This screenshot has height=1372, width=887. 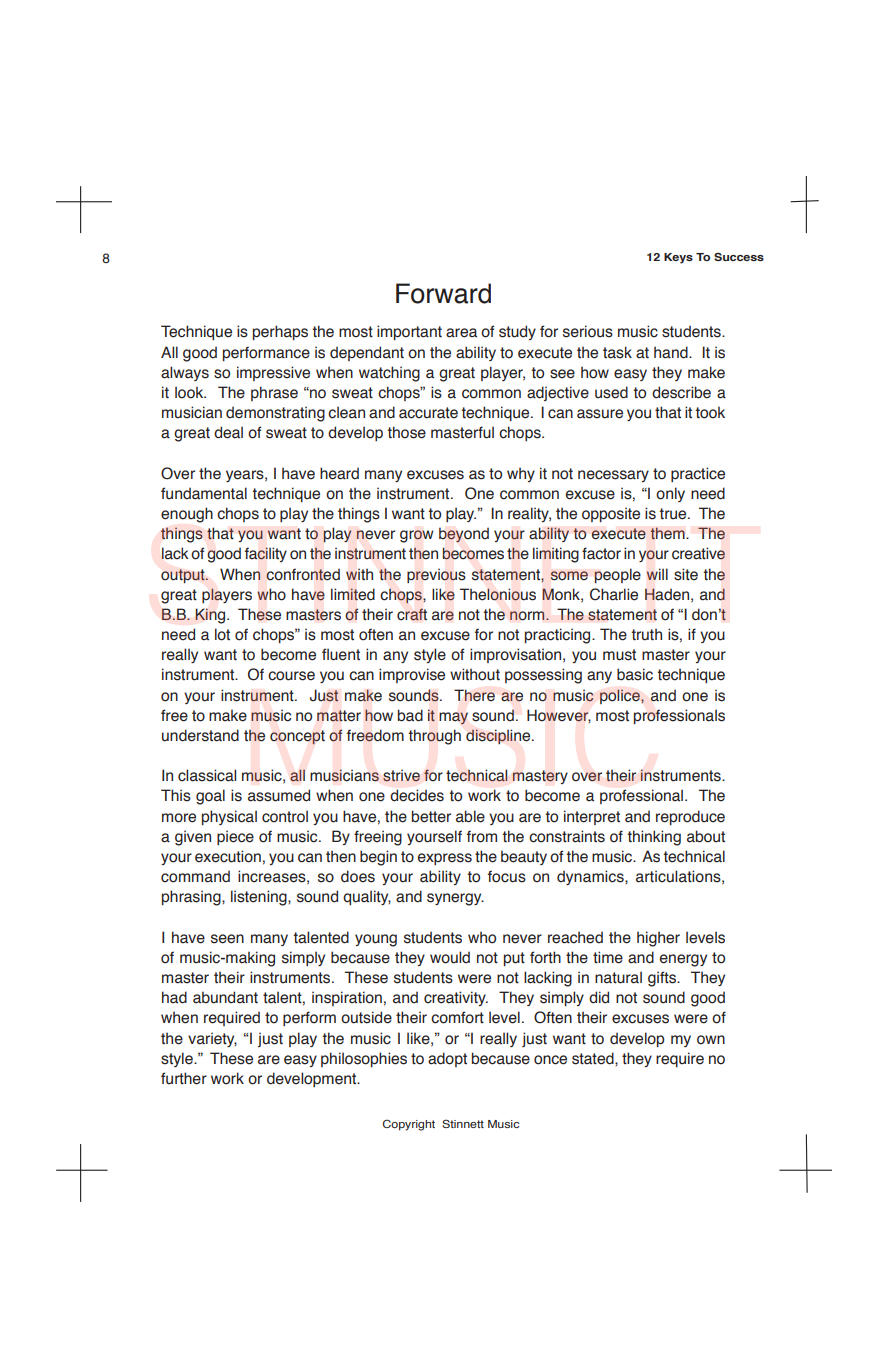 I want to click on further, so click(x=184, y=1078).
